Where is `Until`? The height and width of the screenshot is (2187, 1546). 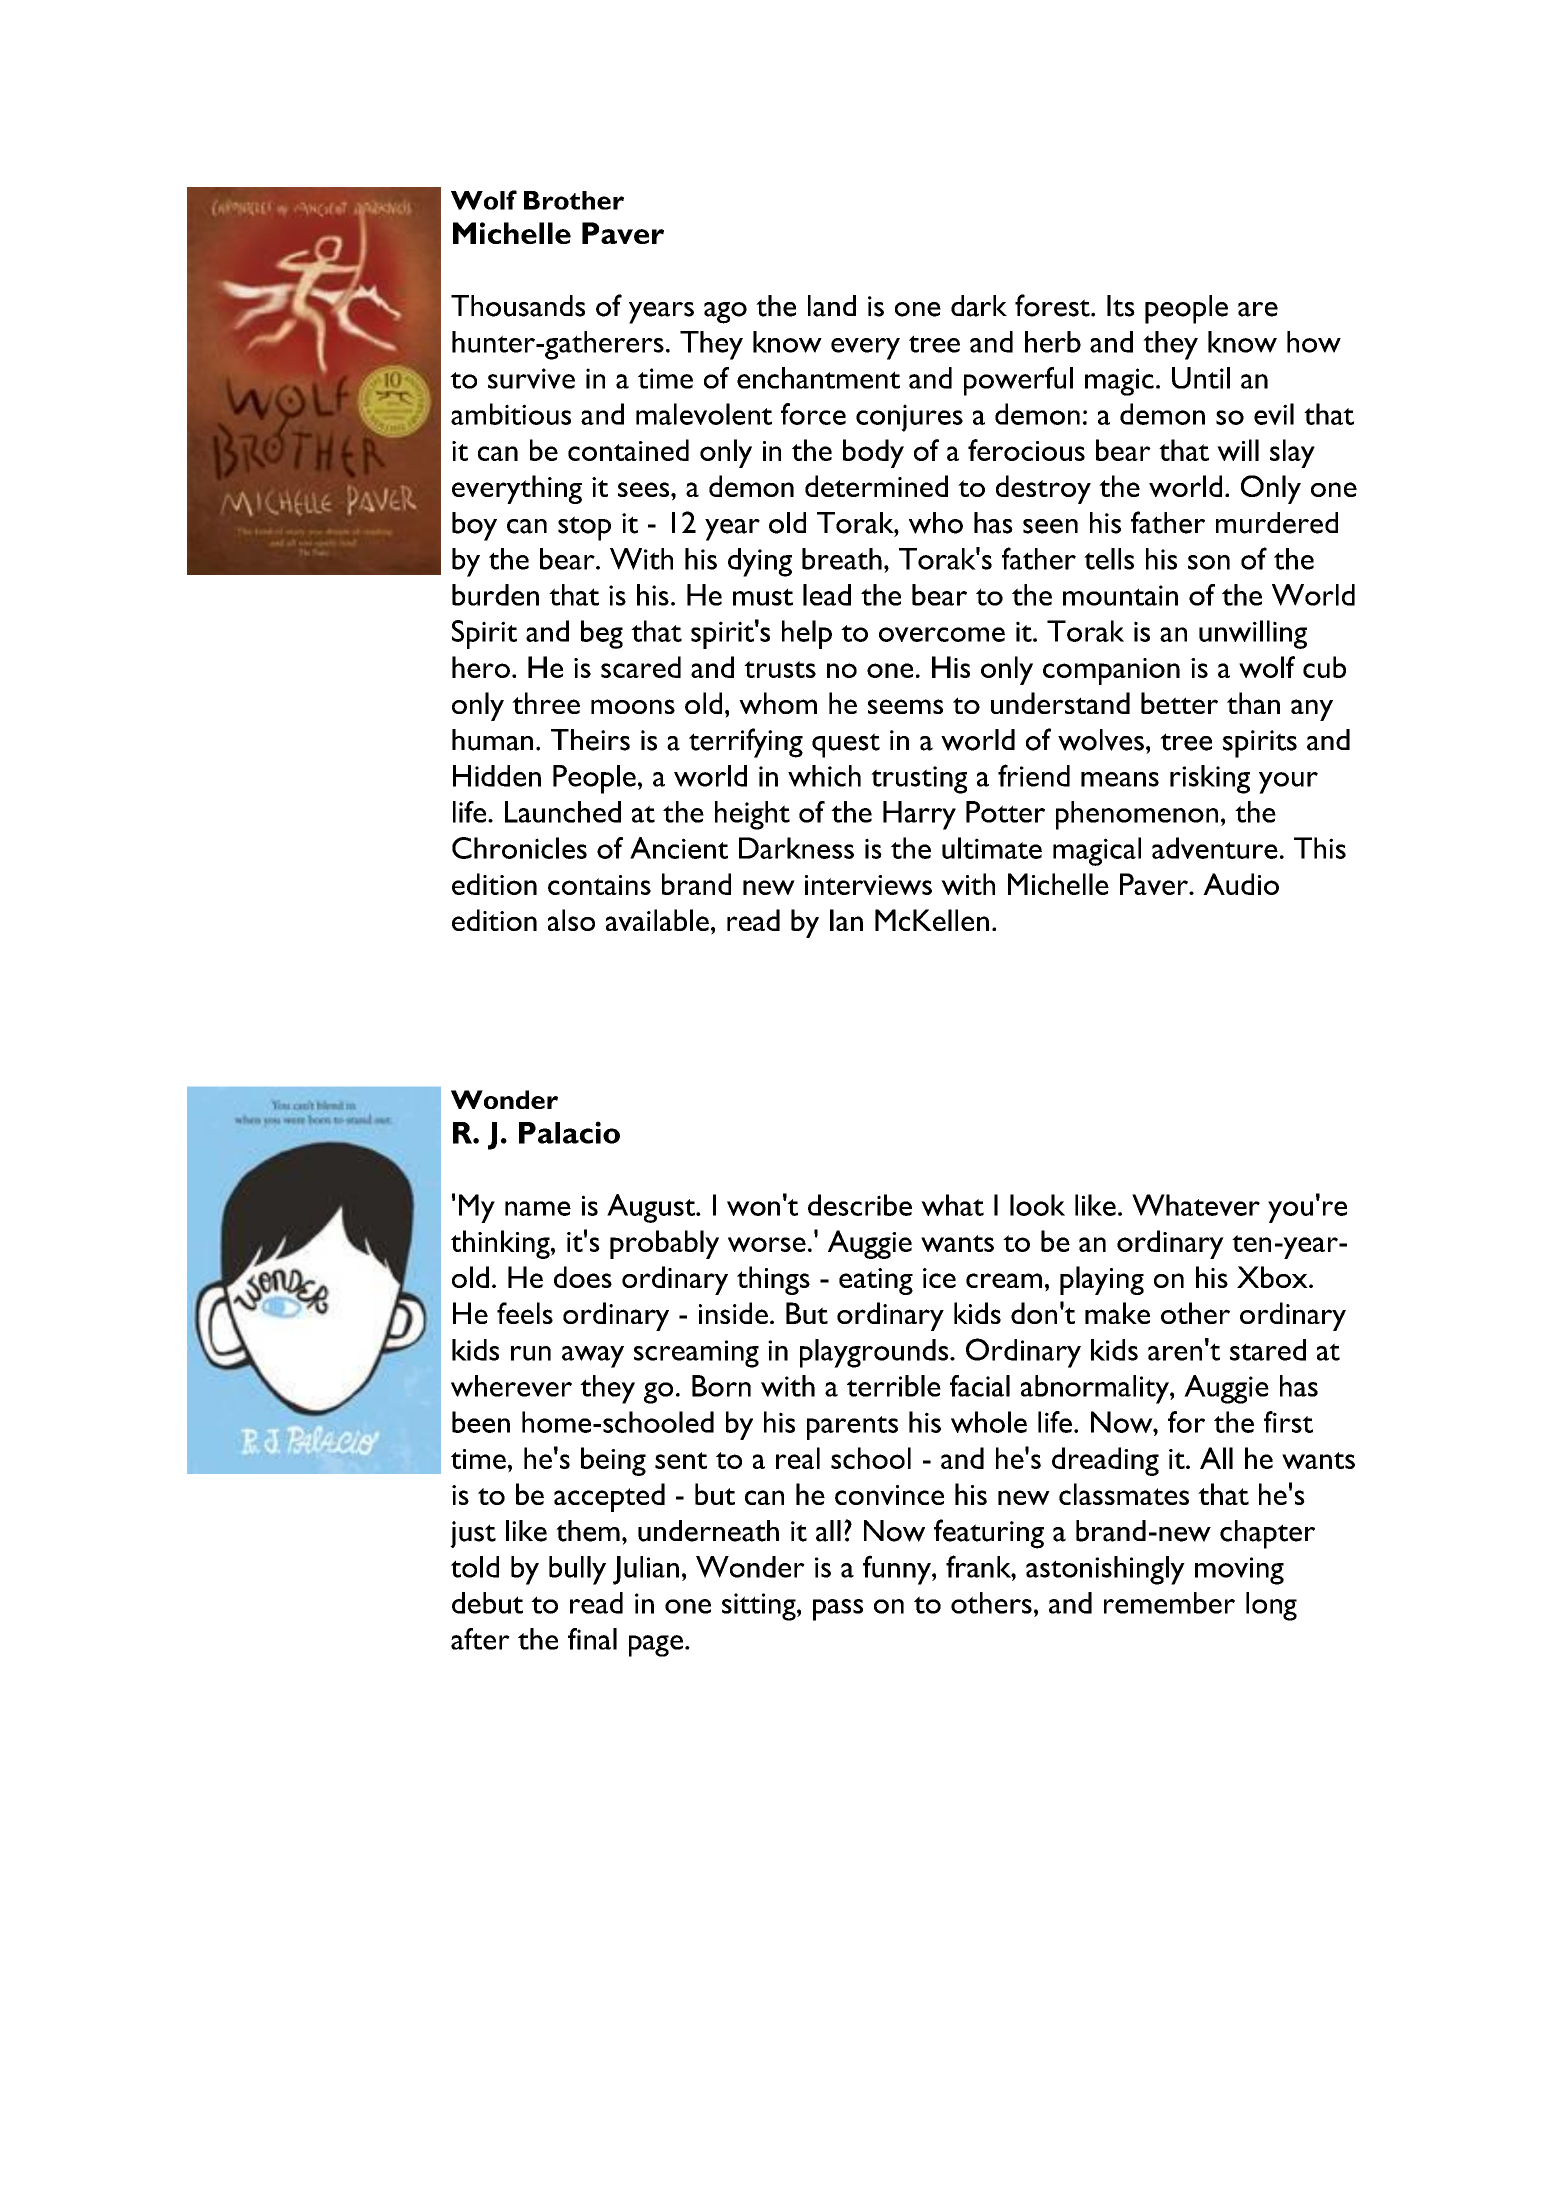
Until is located at coordinates (1201, 378).
